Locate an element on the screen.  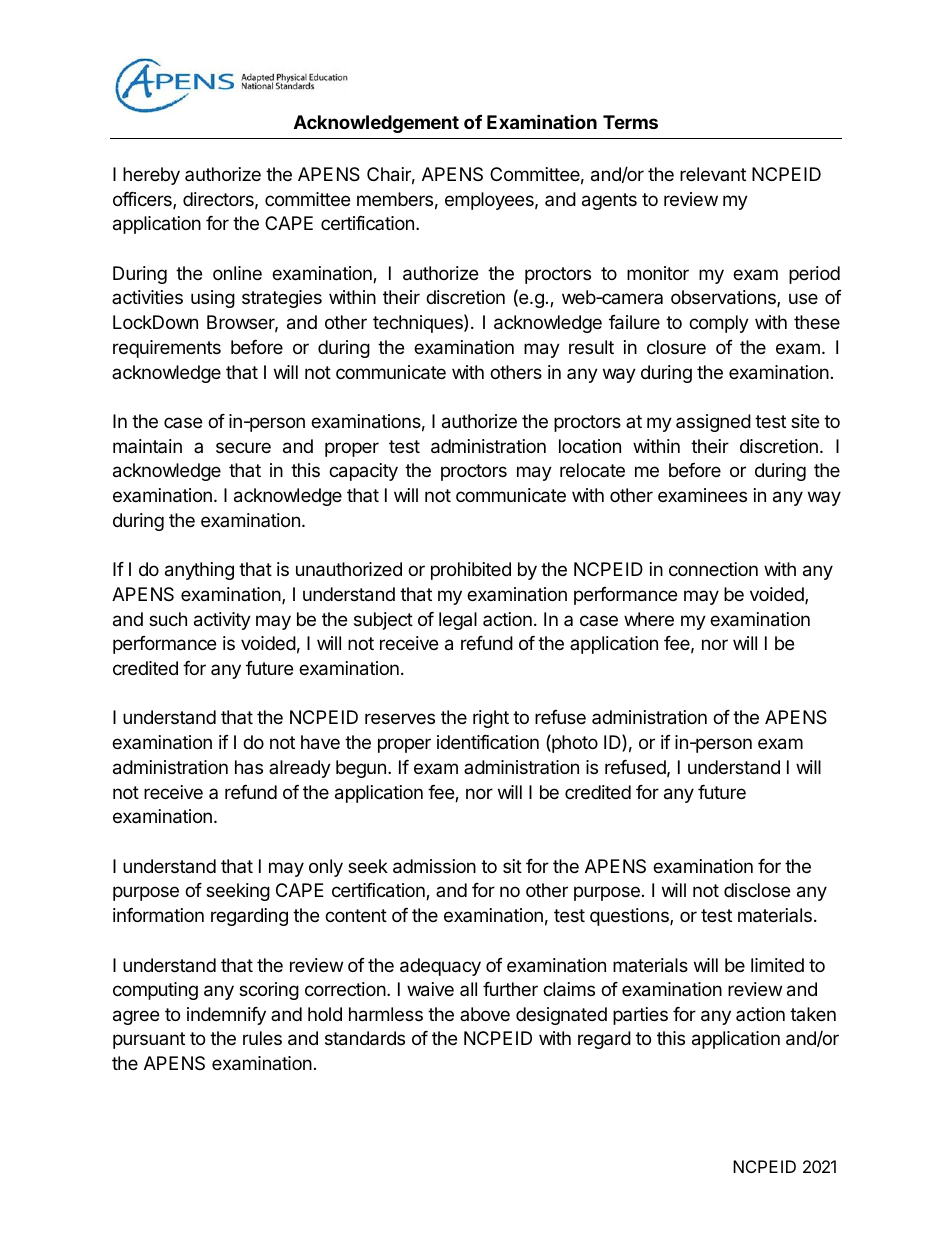
above is located at coordinates (485, 1014).
